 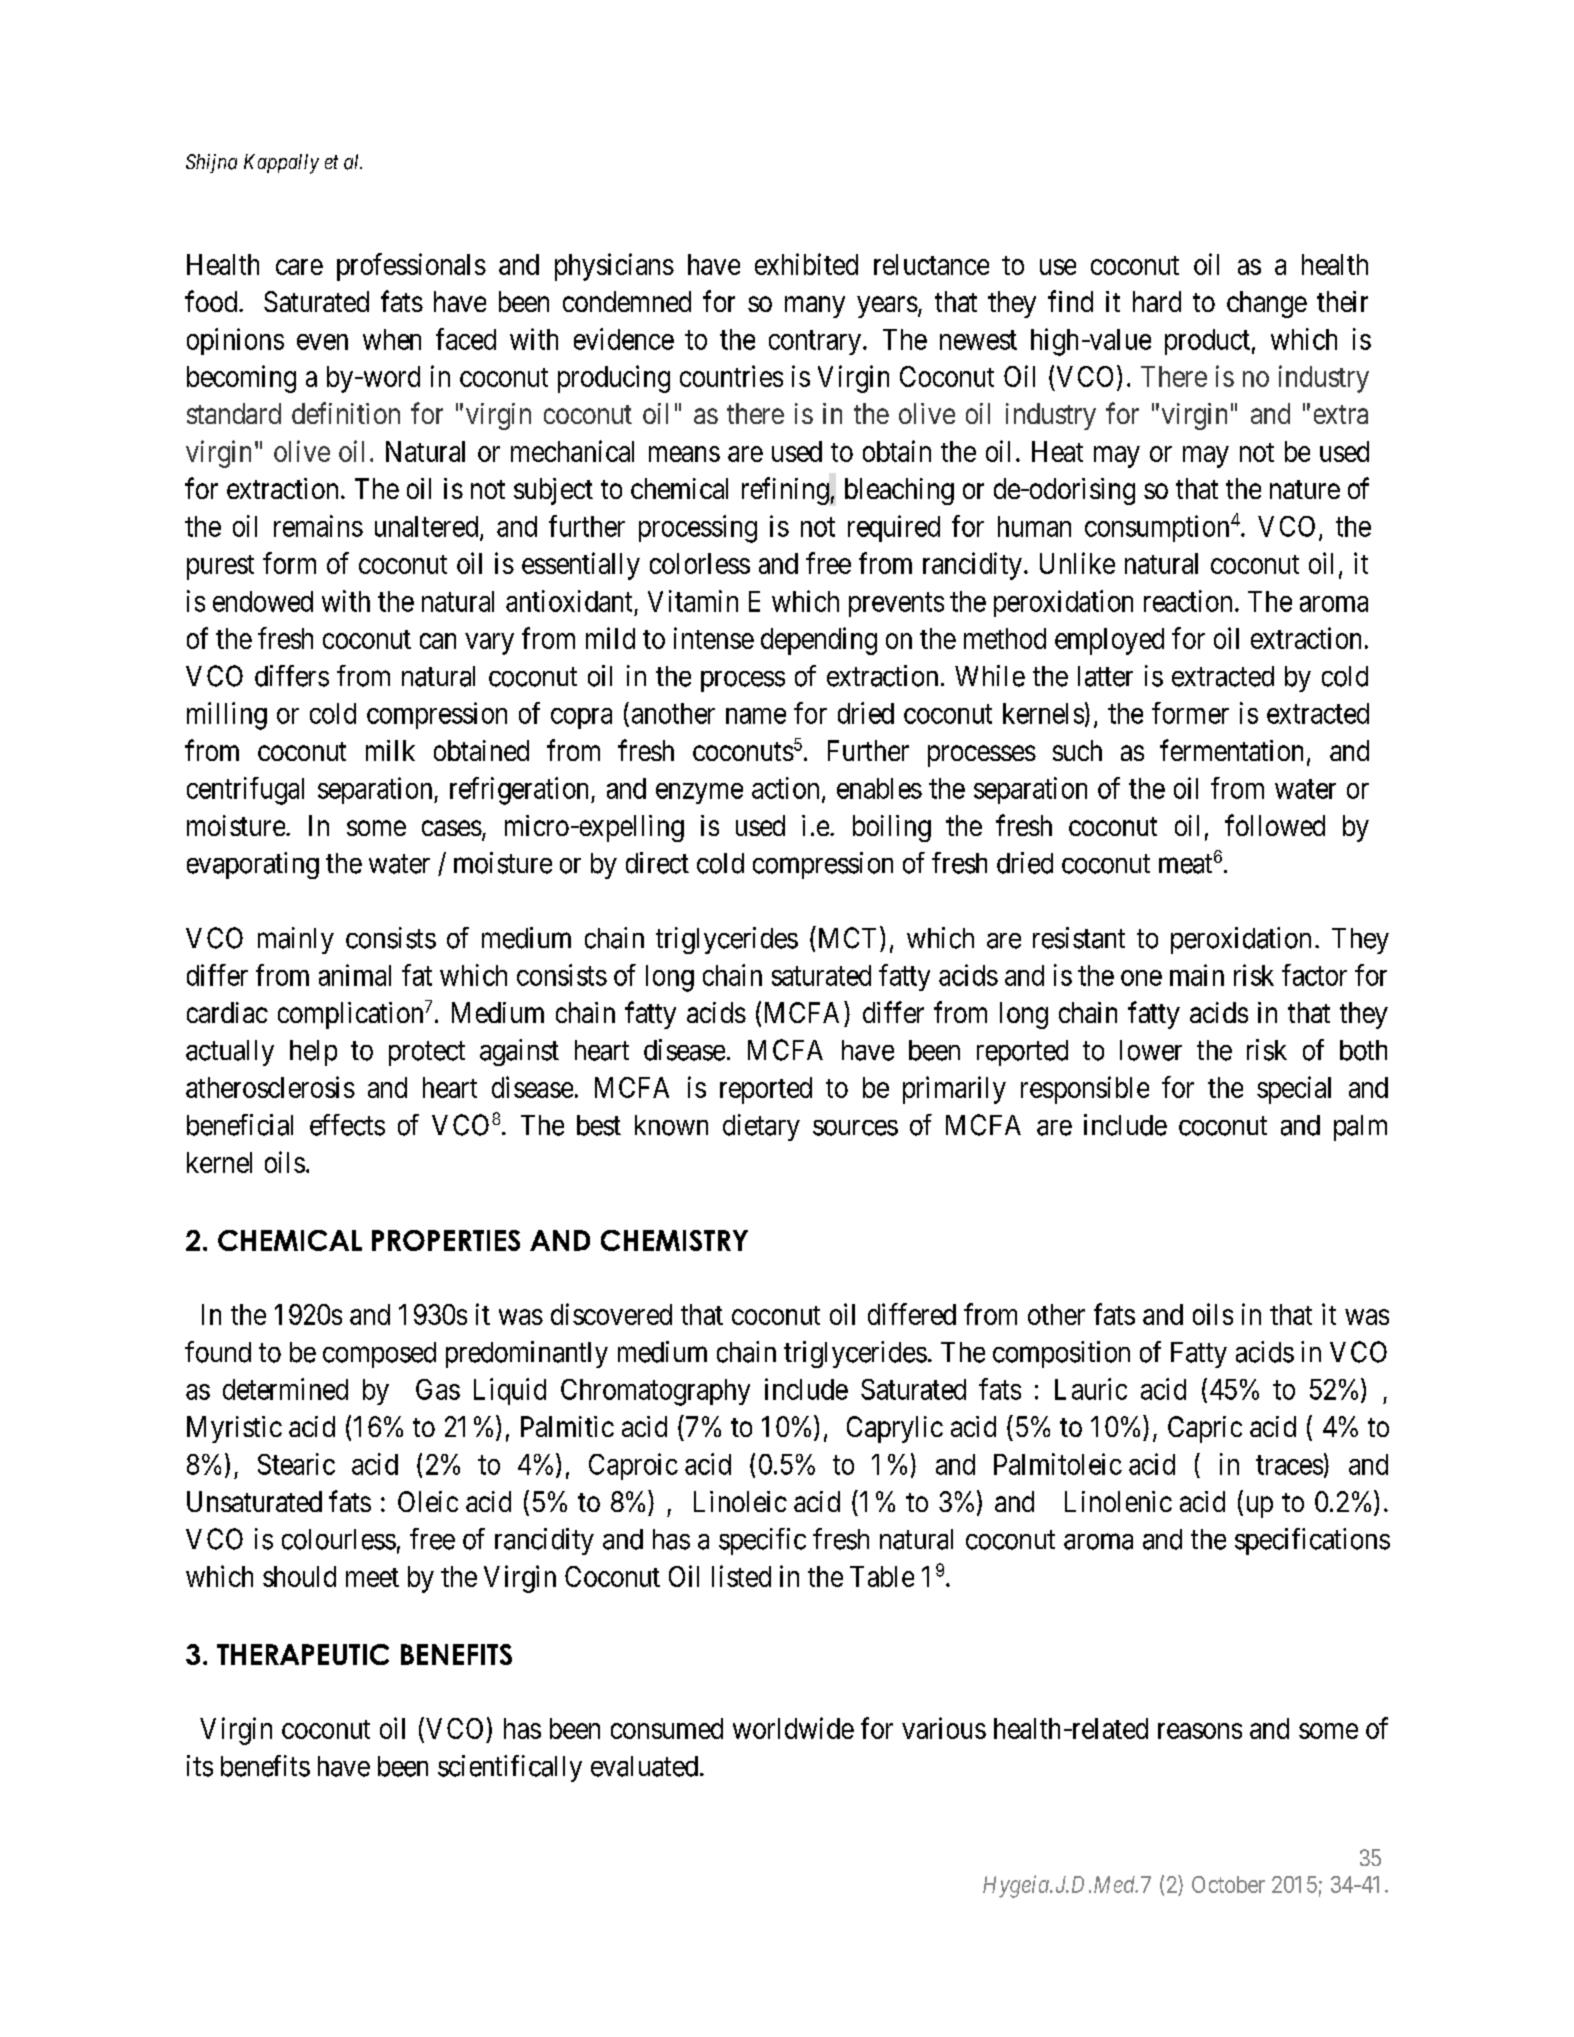 I want to click on special, so click(x=1294, y=1090).
